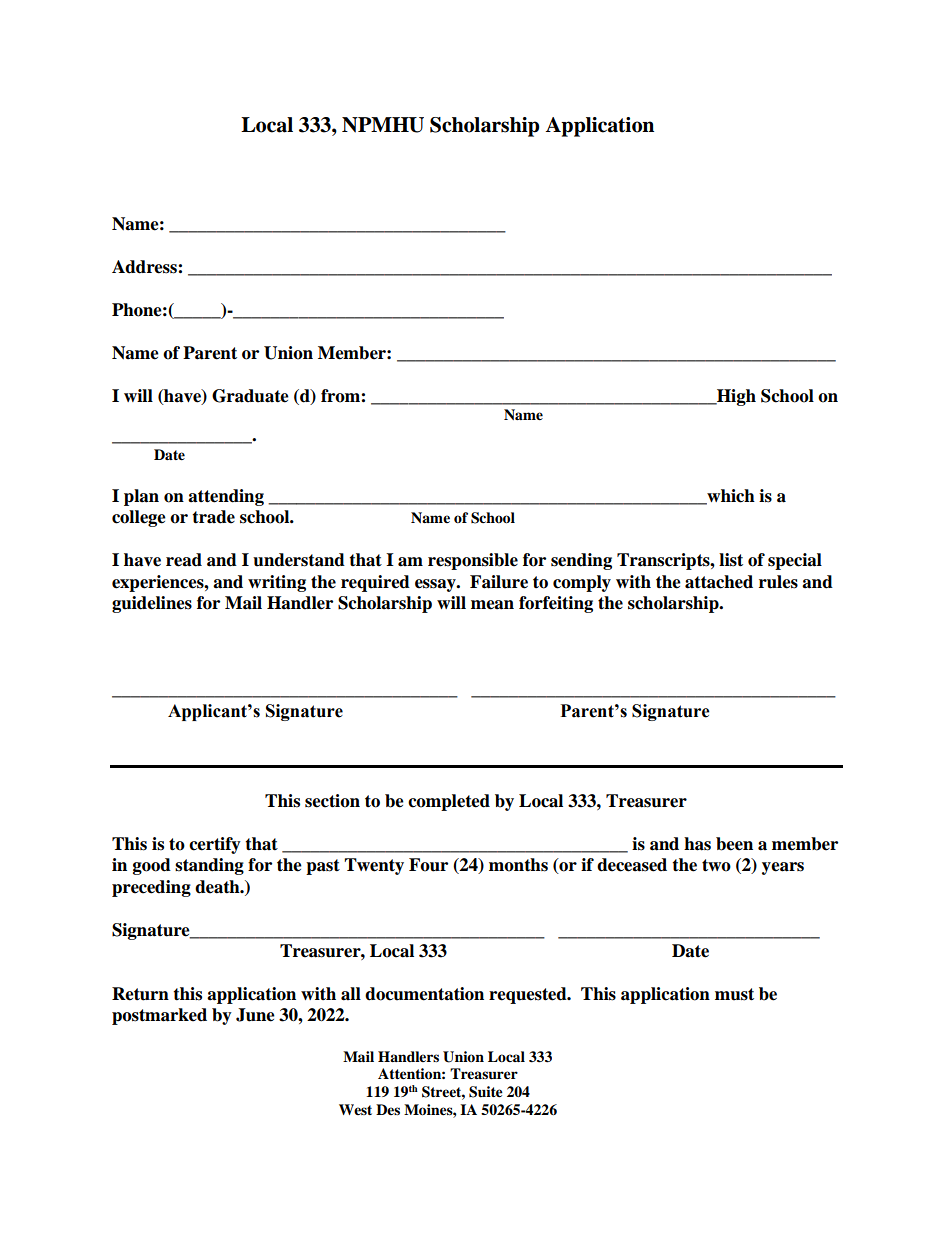 This screenshot has height=1233, width=952. What do you see at coordinates (719, 582) in the screenshot?
I see `attached` at bounding box center [719, 582].
